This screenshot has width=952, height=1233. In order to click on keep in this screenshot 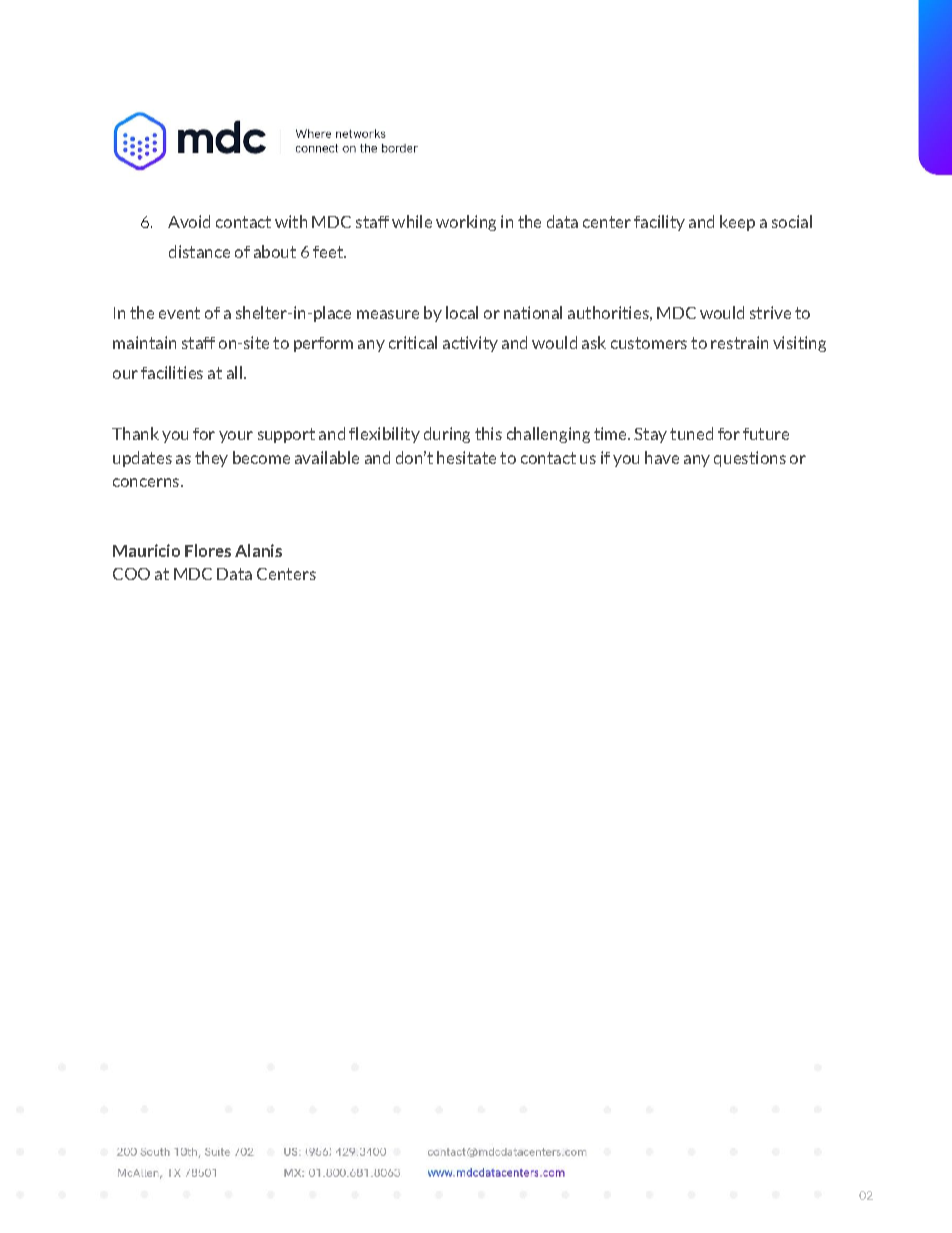, I will do `click(737, 223)`.
